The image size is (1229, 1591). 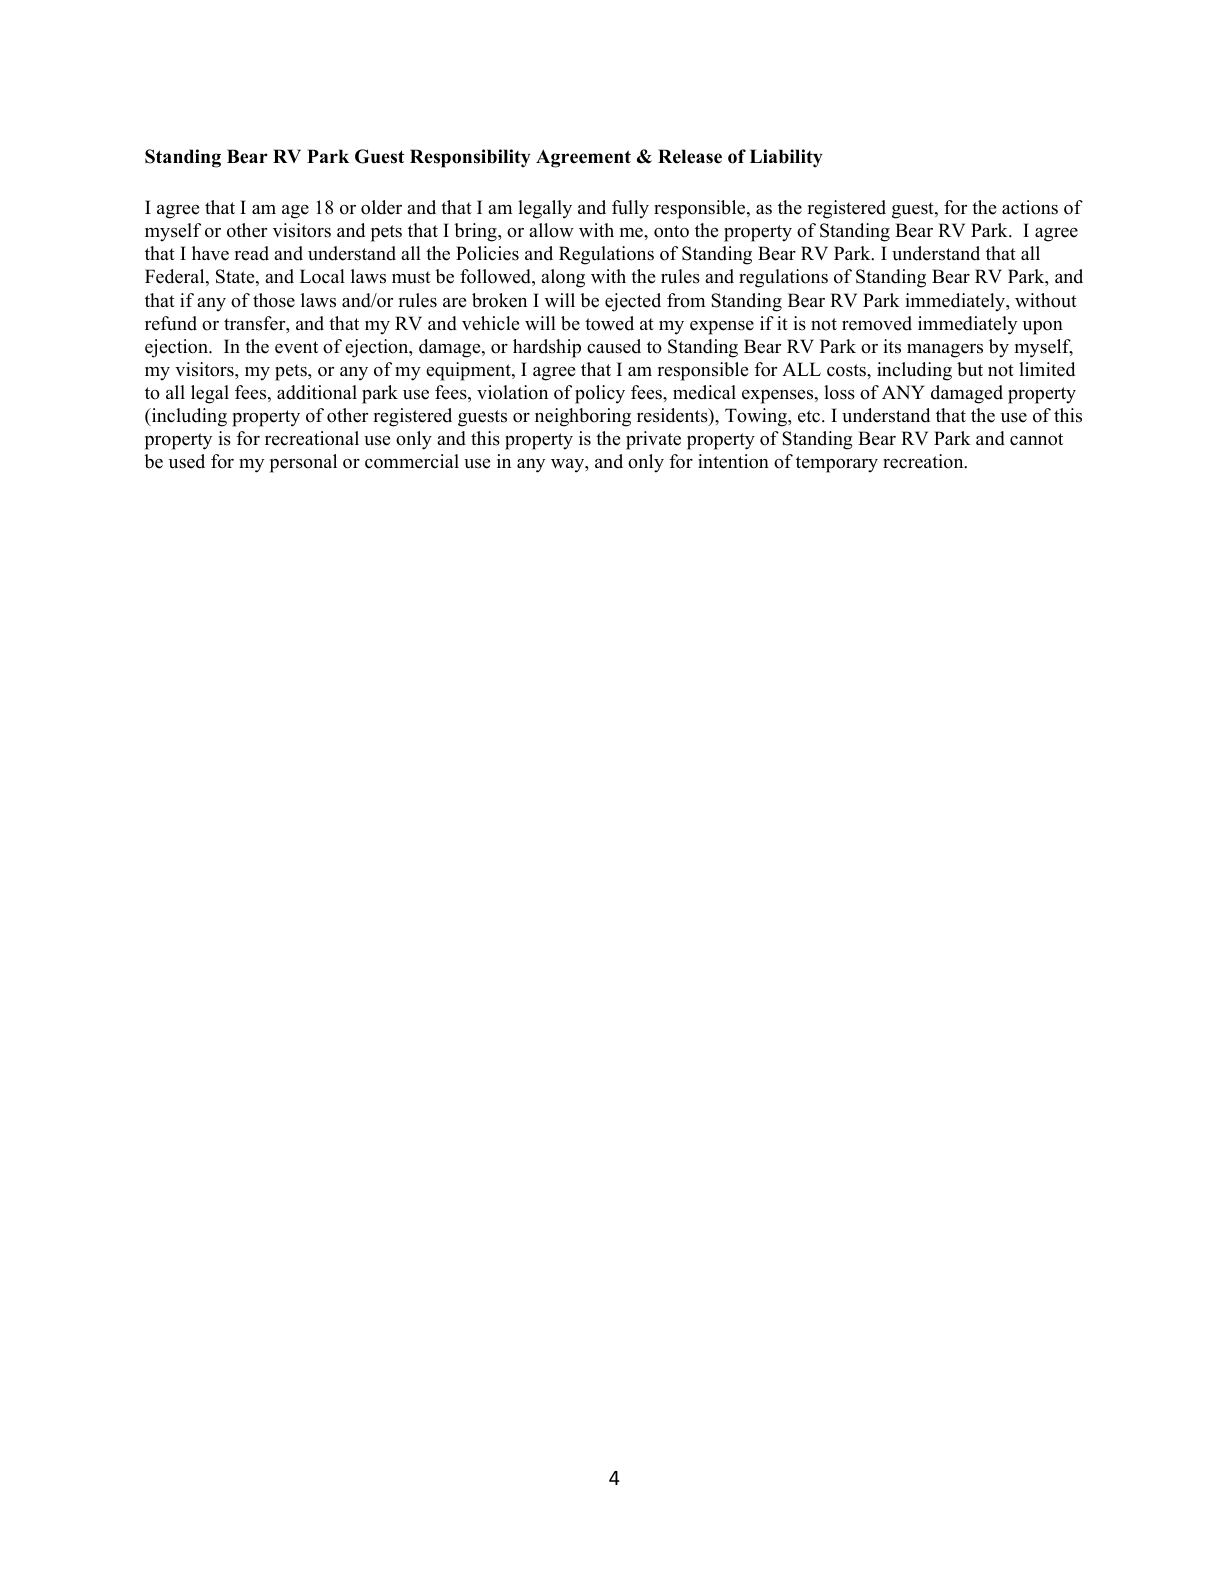 I want to click on policy, so click(x=600, y=394).
